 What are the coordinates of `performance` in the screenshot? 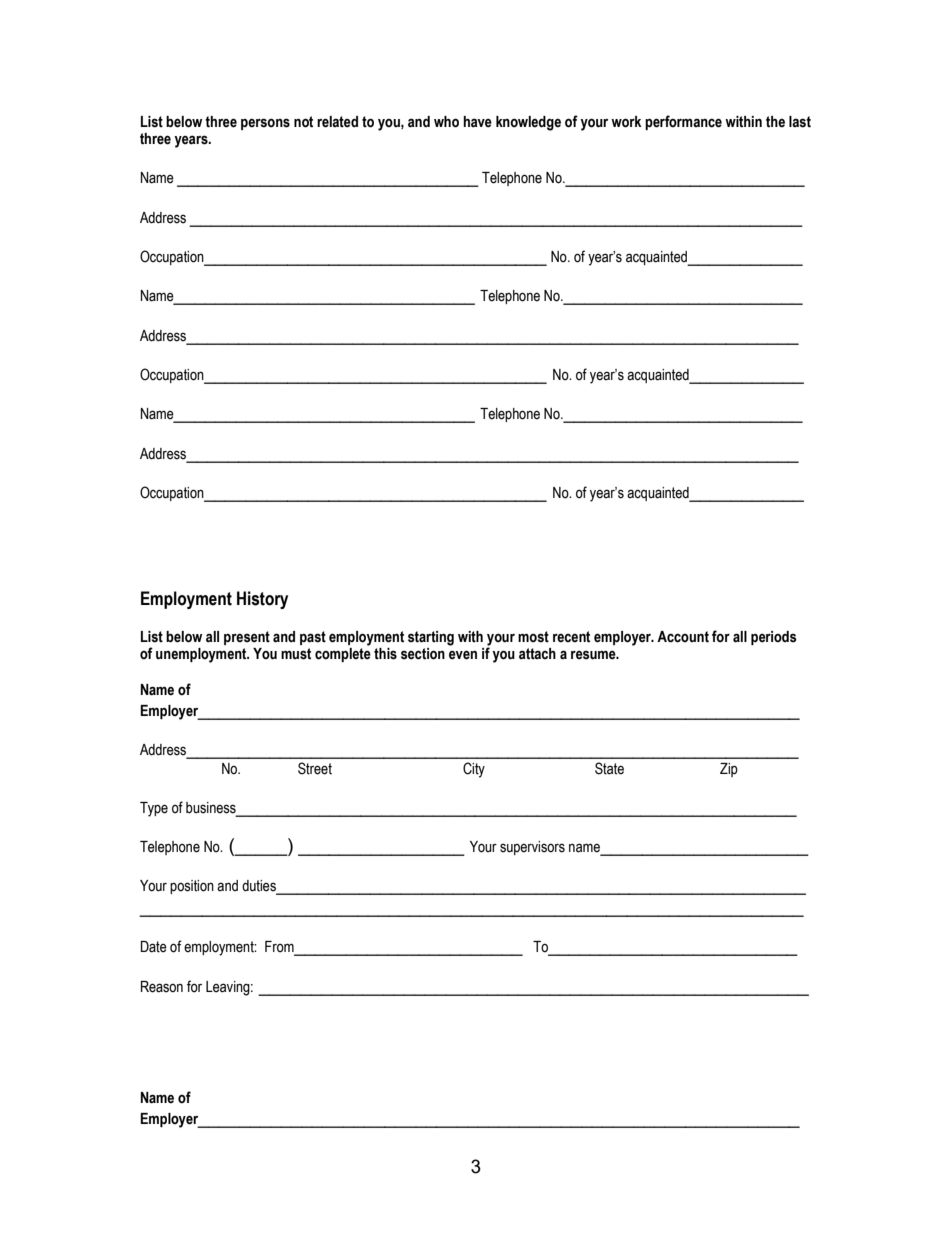 It's located at (683, 122).
